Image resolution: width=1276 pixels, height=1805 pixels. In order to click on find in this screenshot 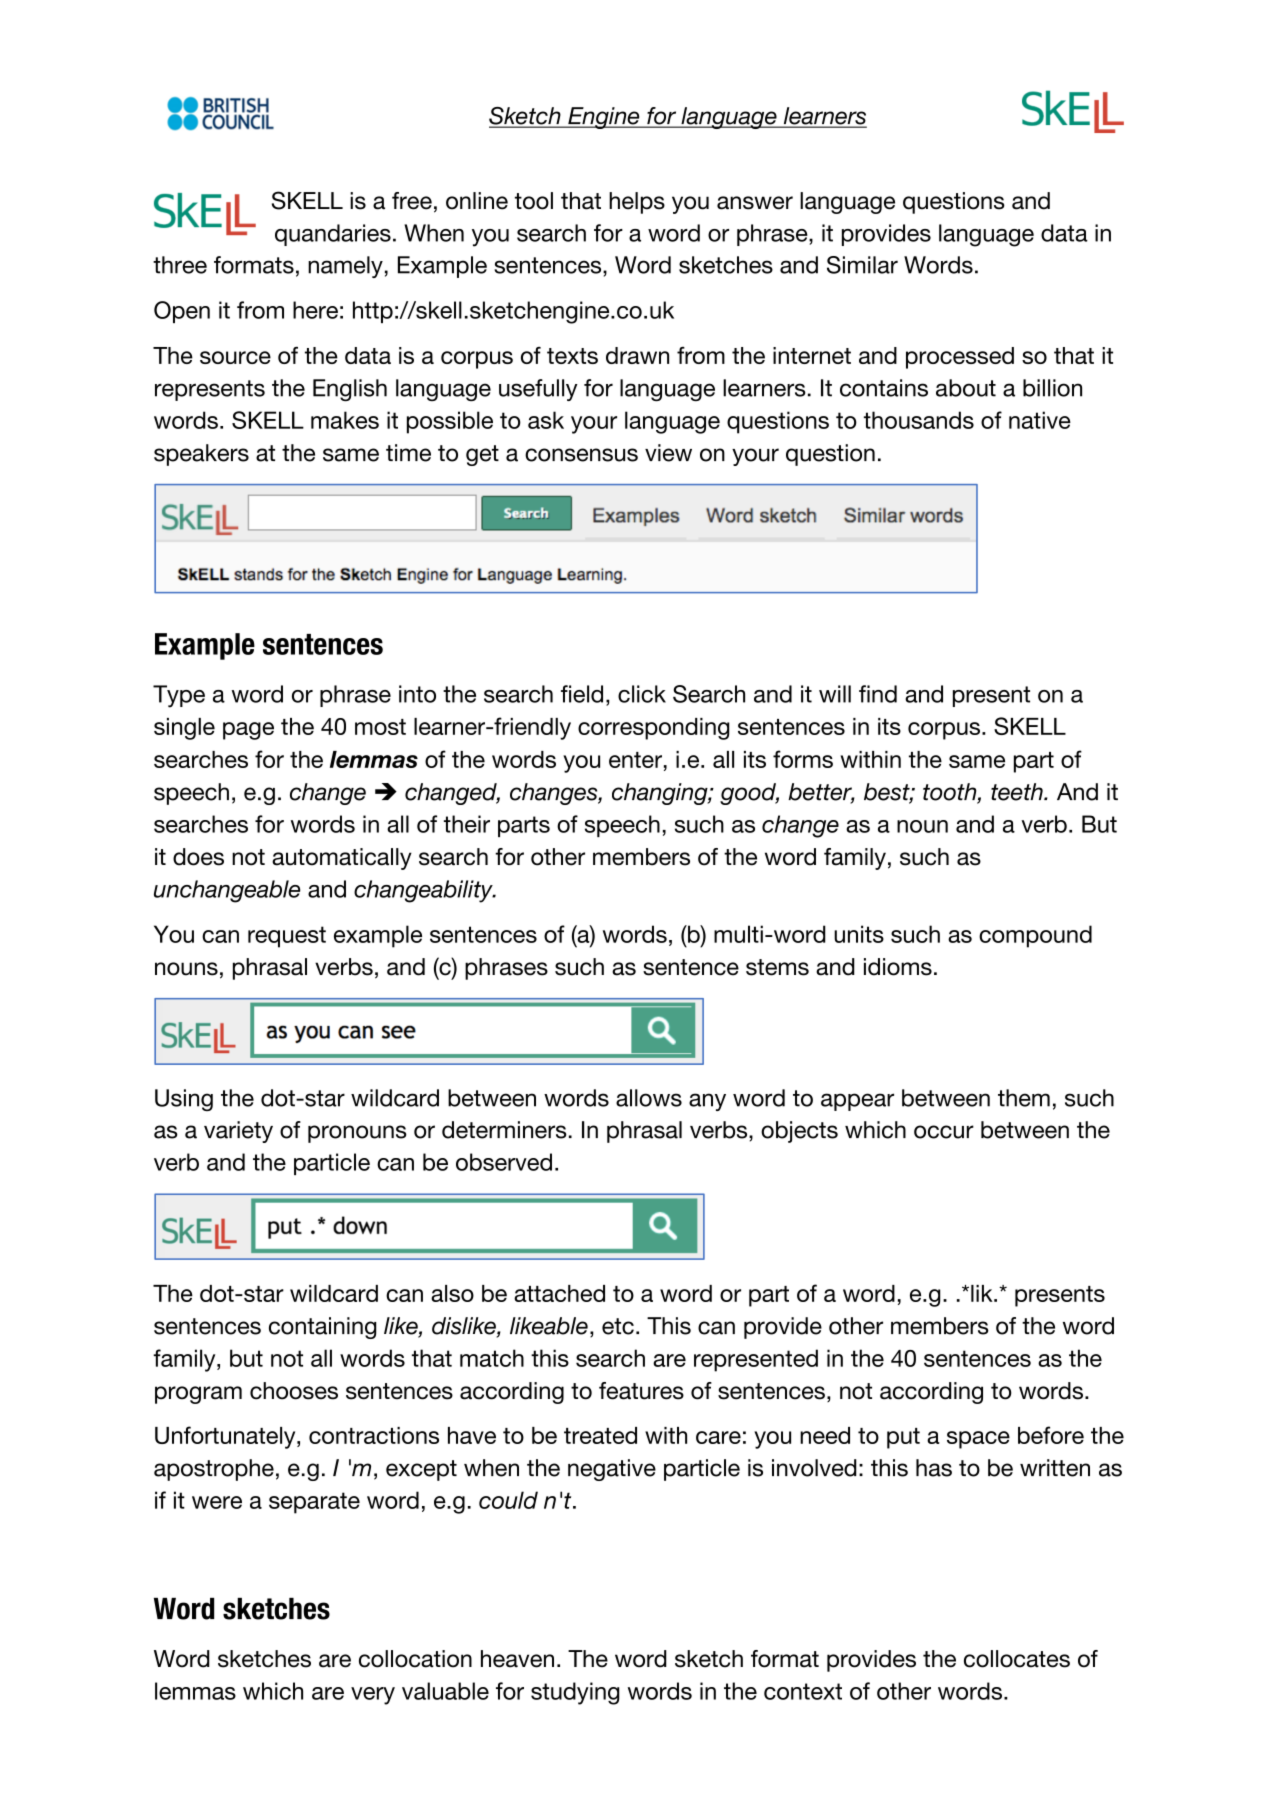, I will do `click(878, 694)`.
